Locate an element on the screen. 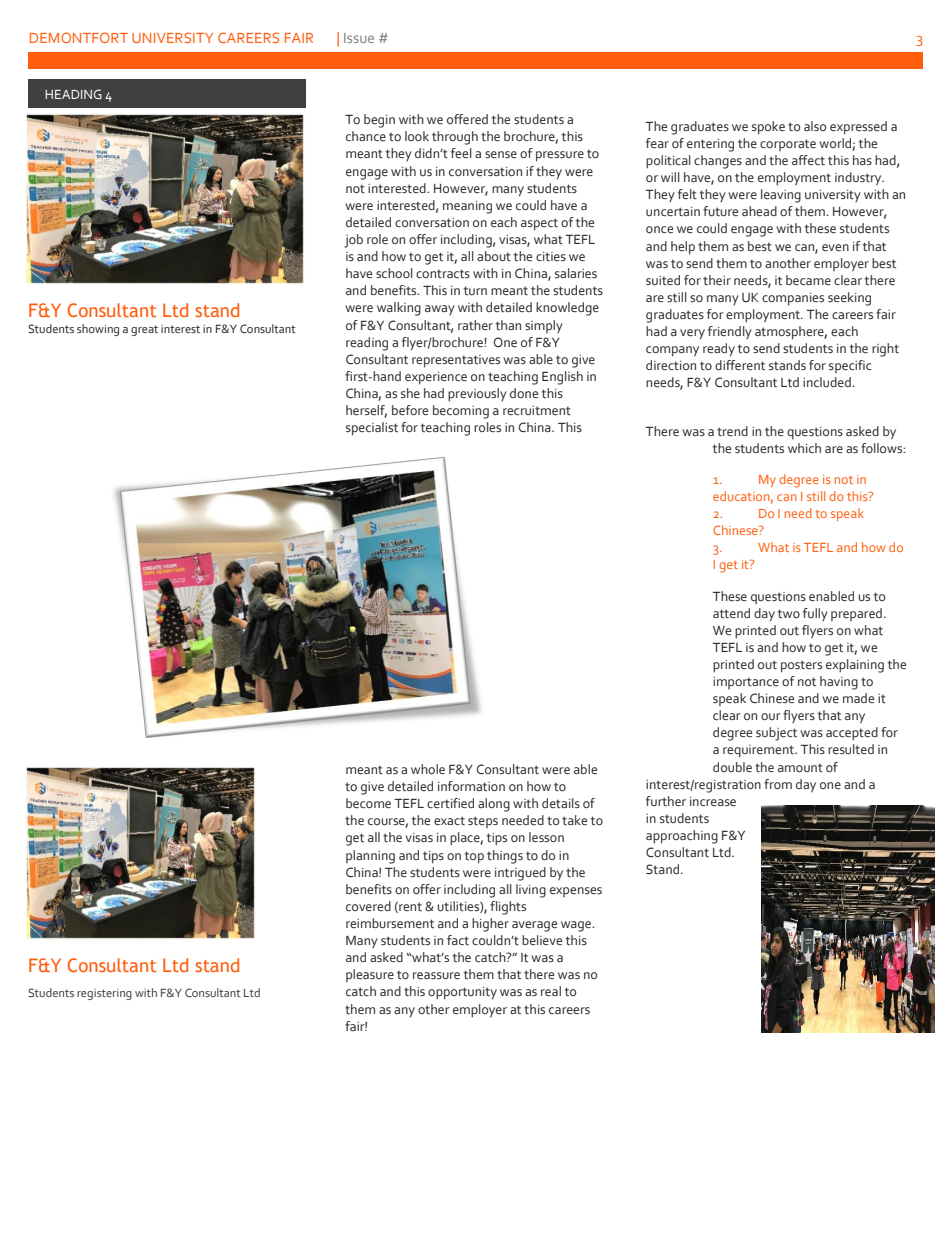 The image size is (952, 1233). representatives is located at coordinates (456, 361).
